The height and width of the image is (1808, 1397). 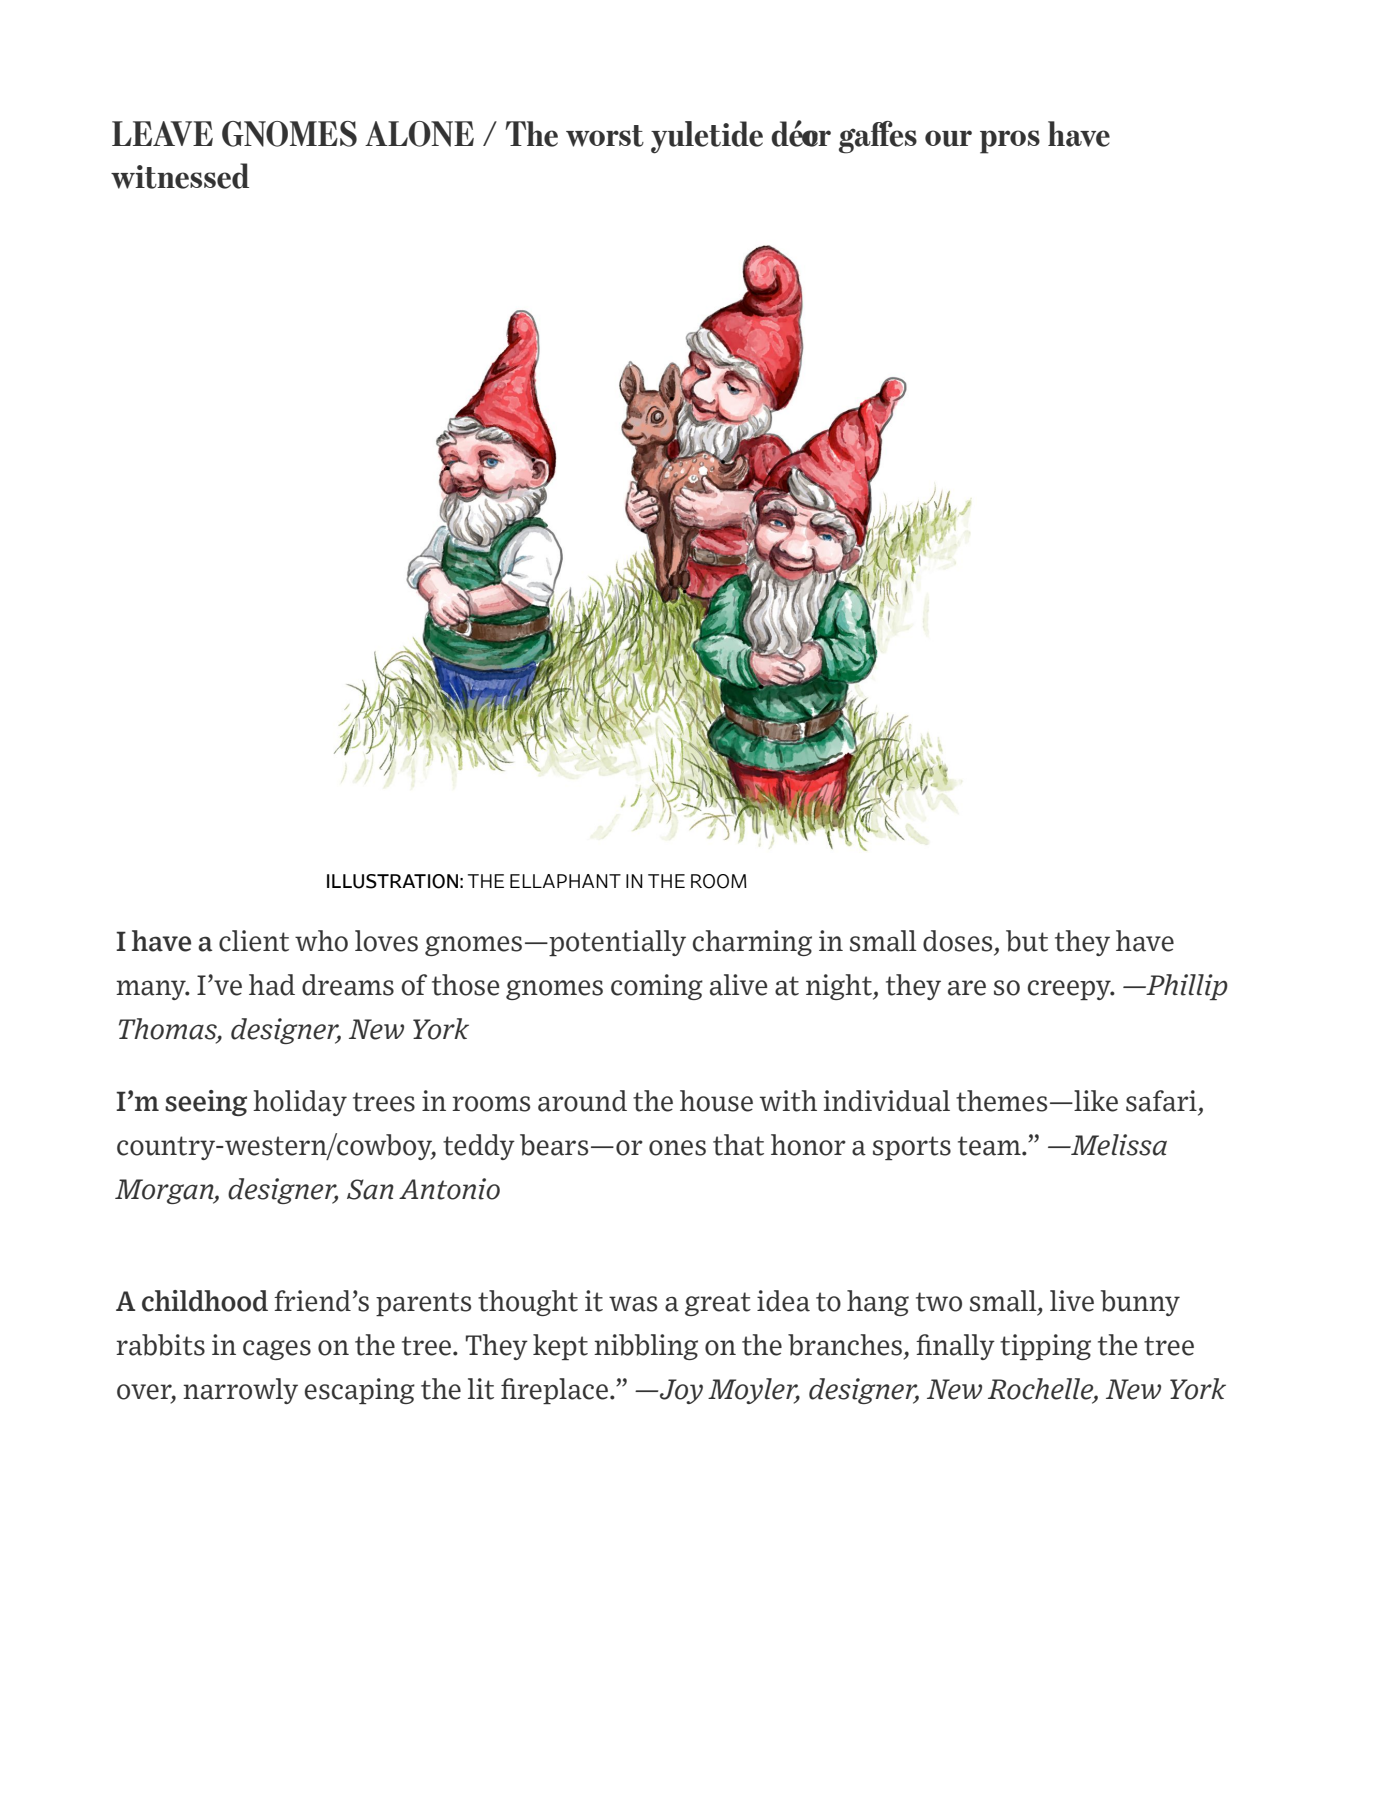 What do you see at coordinates (254, 941) in the image?
I see `client` at bounding box center [254, 941].
